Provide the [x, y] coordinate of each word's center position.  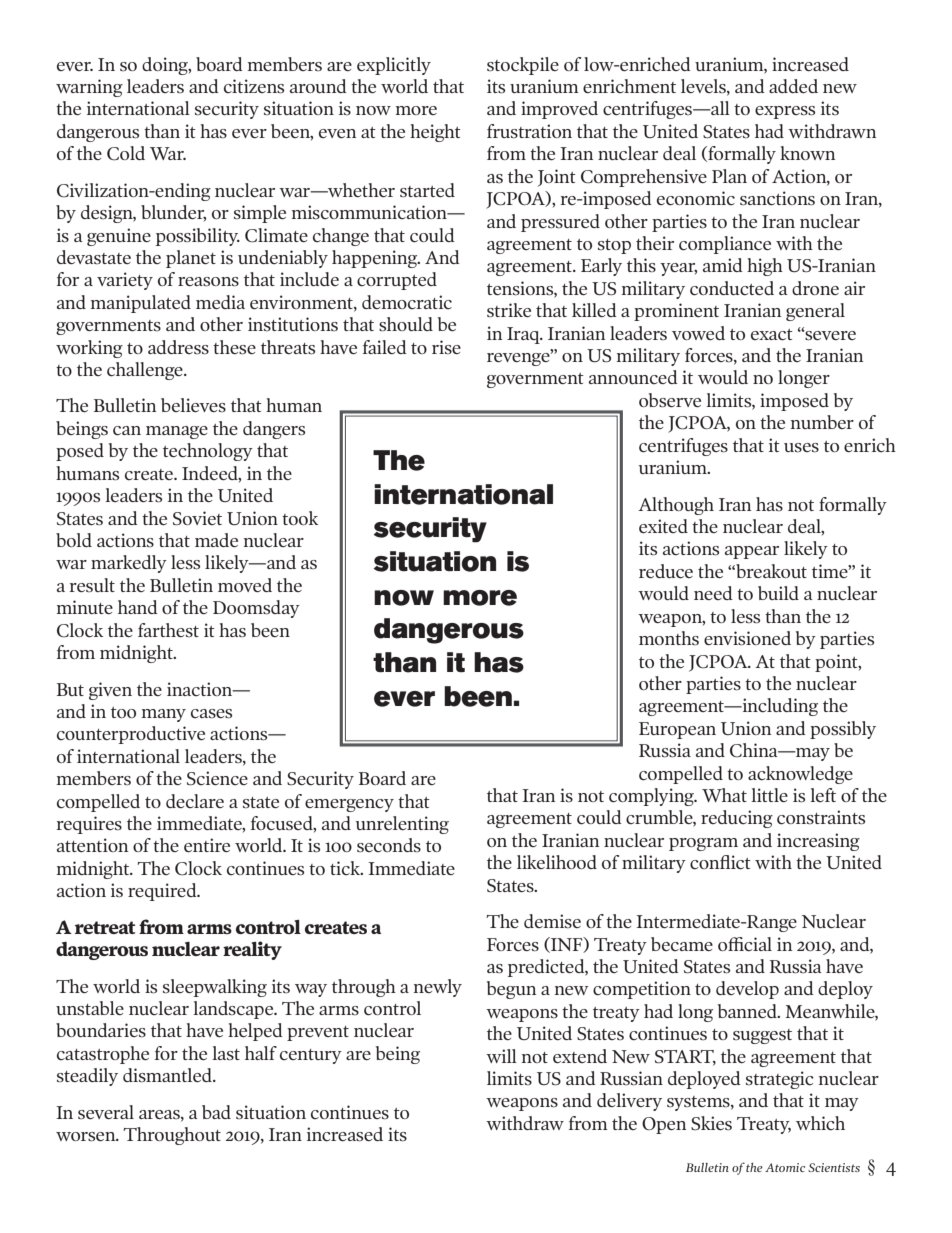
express [785, 112]
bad [216, 1112]
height [435, 133]
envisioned [747, 638]
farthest [168, 630]
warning [89, 88]
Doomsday [256, 609]
